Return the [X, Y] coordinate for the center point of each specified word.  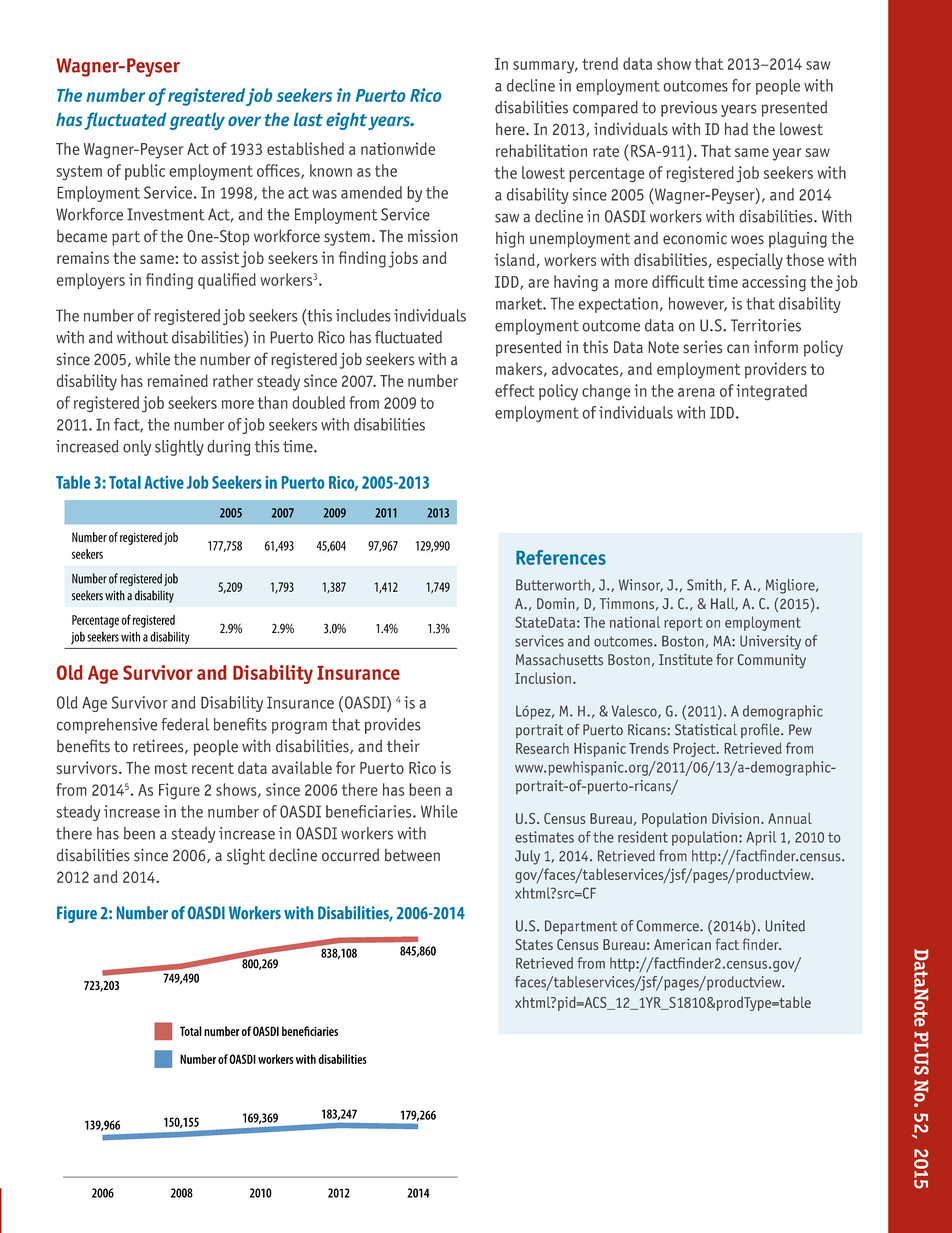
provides [392, 726]
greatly [197, 121]
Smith [704, 585]
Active [164, 482]
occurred [350, 855]
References [561, 557]
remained [177, 380]
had [736, 129]
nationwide [398, 148]
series [702, 347]
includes [363, 315]
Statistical [706, 730]
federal [185, 724]
